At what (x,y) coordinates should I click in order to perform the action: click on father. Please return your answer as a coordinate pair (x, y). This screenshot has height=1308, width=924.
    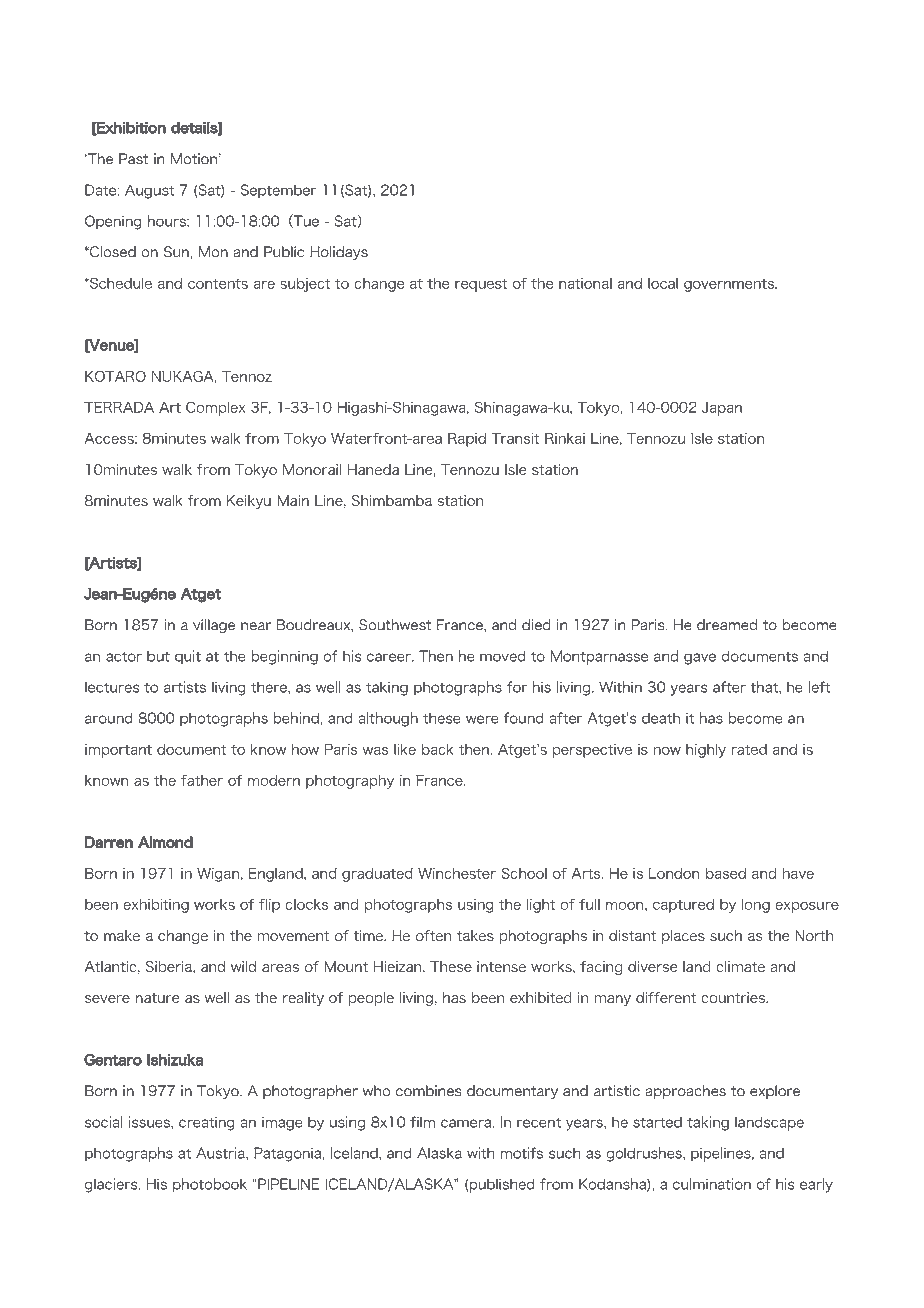
    Looking at the image, I should click on (202, 780).
